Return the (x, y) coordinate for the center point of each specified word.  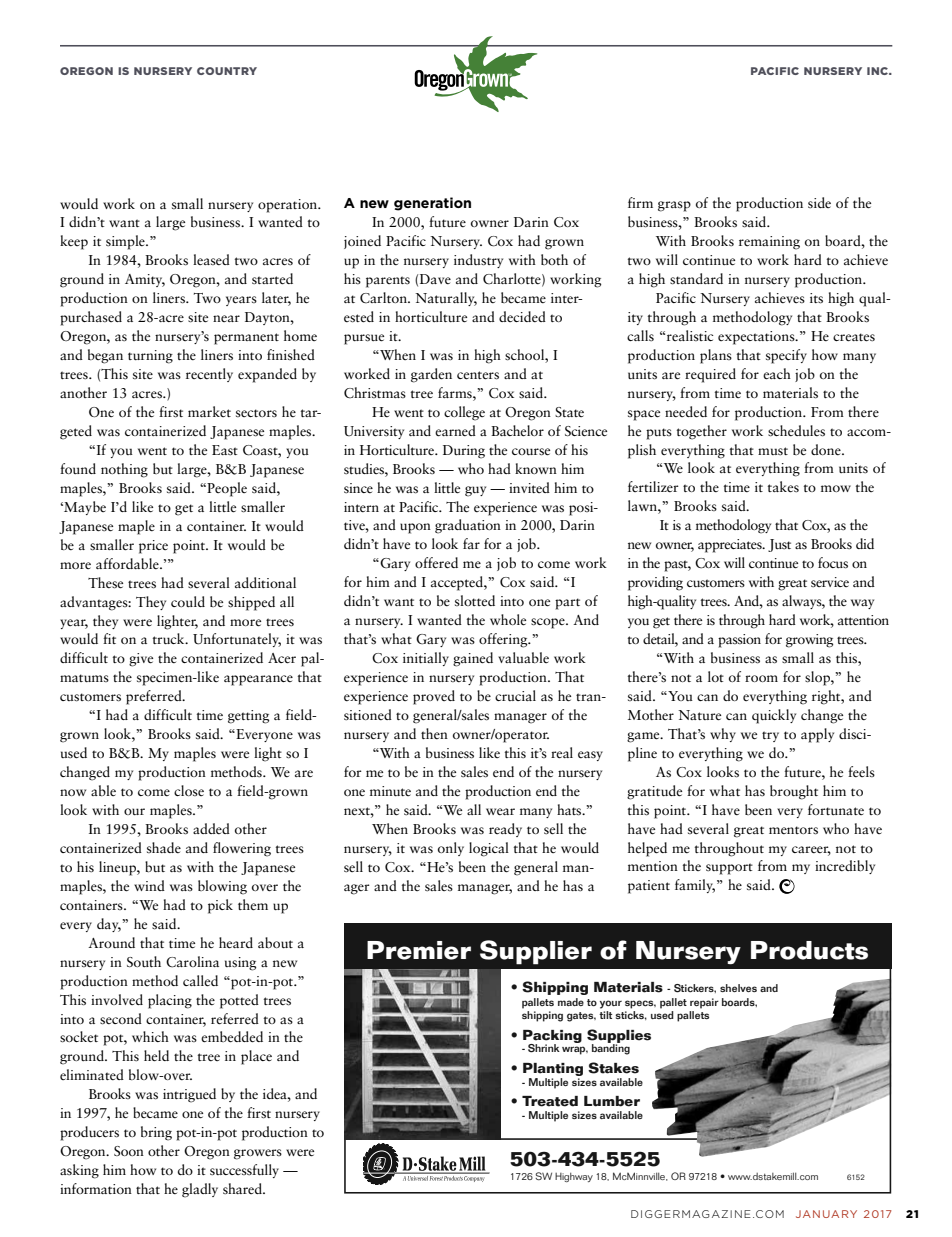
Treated (550, 1101)
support (729, 869)
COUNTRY (227, 71)
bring (156, 1133)
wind (149, 885)
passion (739, 641)
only (451, 849)
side (819, 203)
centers (478, 375)
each (777, 374)
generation (432, 204)
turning (150, 357)
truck (169, 638)
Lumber (612, 1101)
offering (504, 640)
